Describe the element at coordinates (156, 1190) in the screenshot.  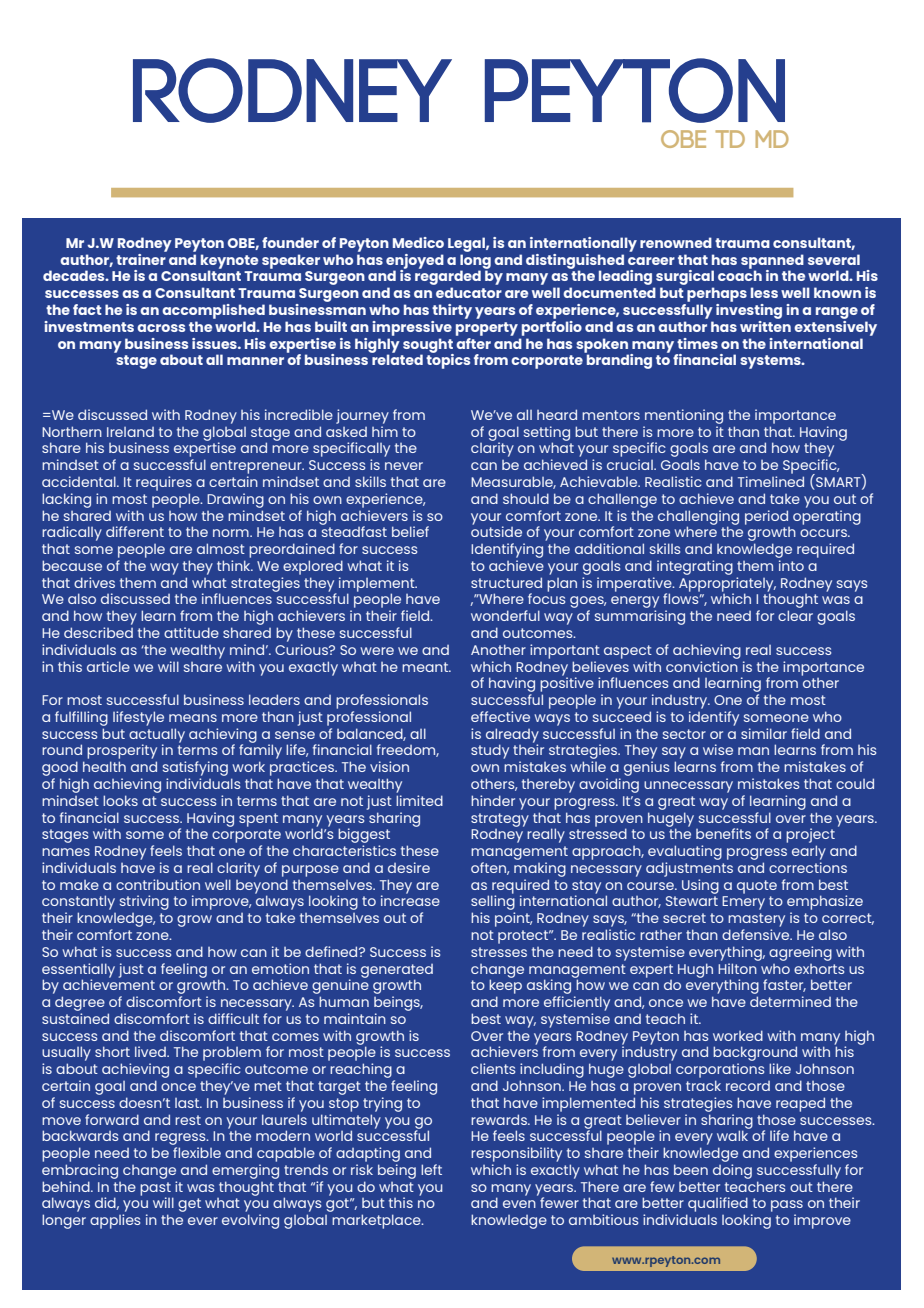
I see `past` at that location.
